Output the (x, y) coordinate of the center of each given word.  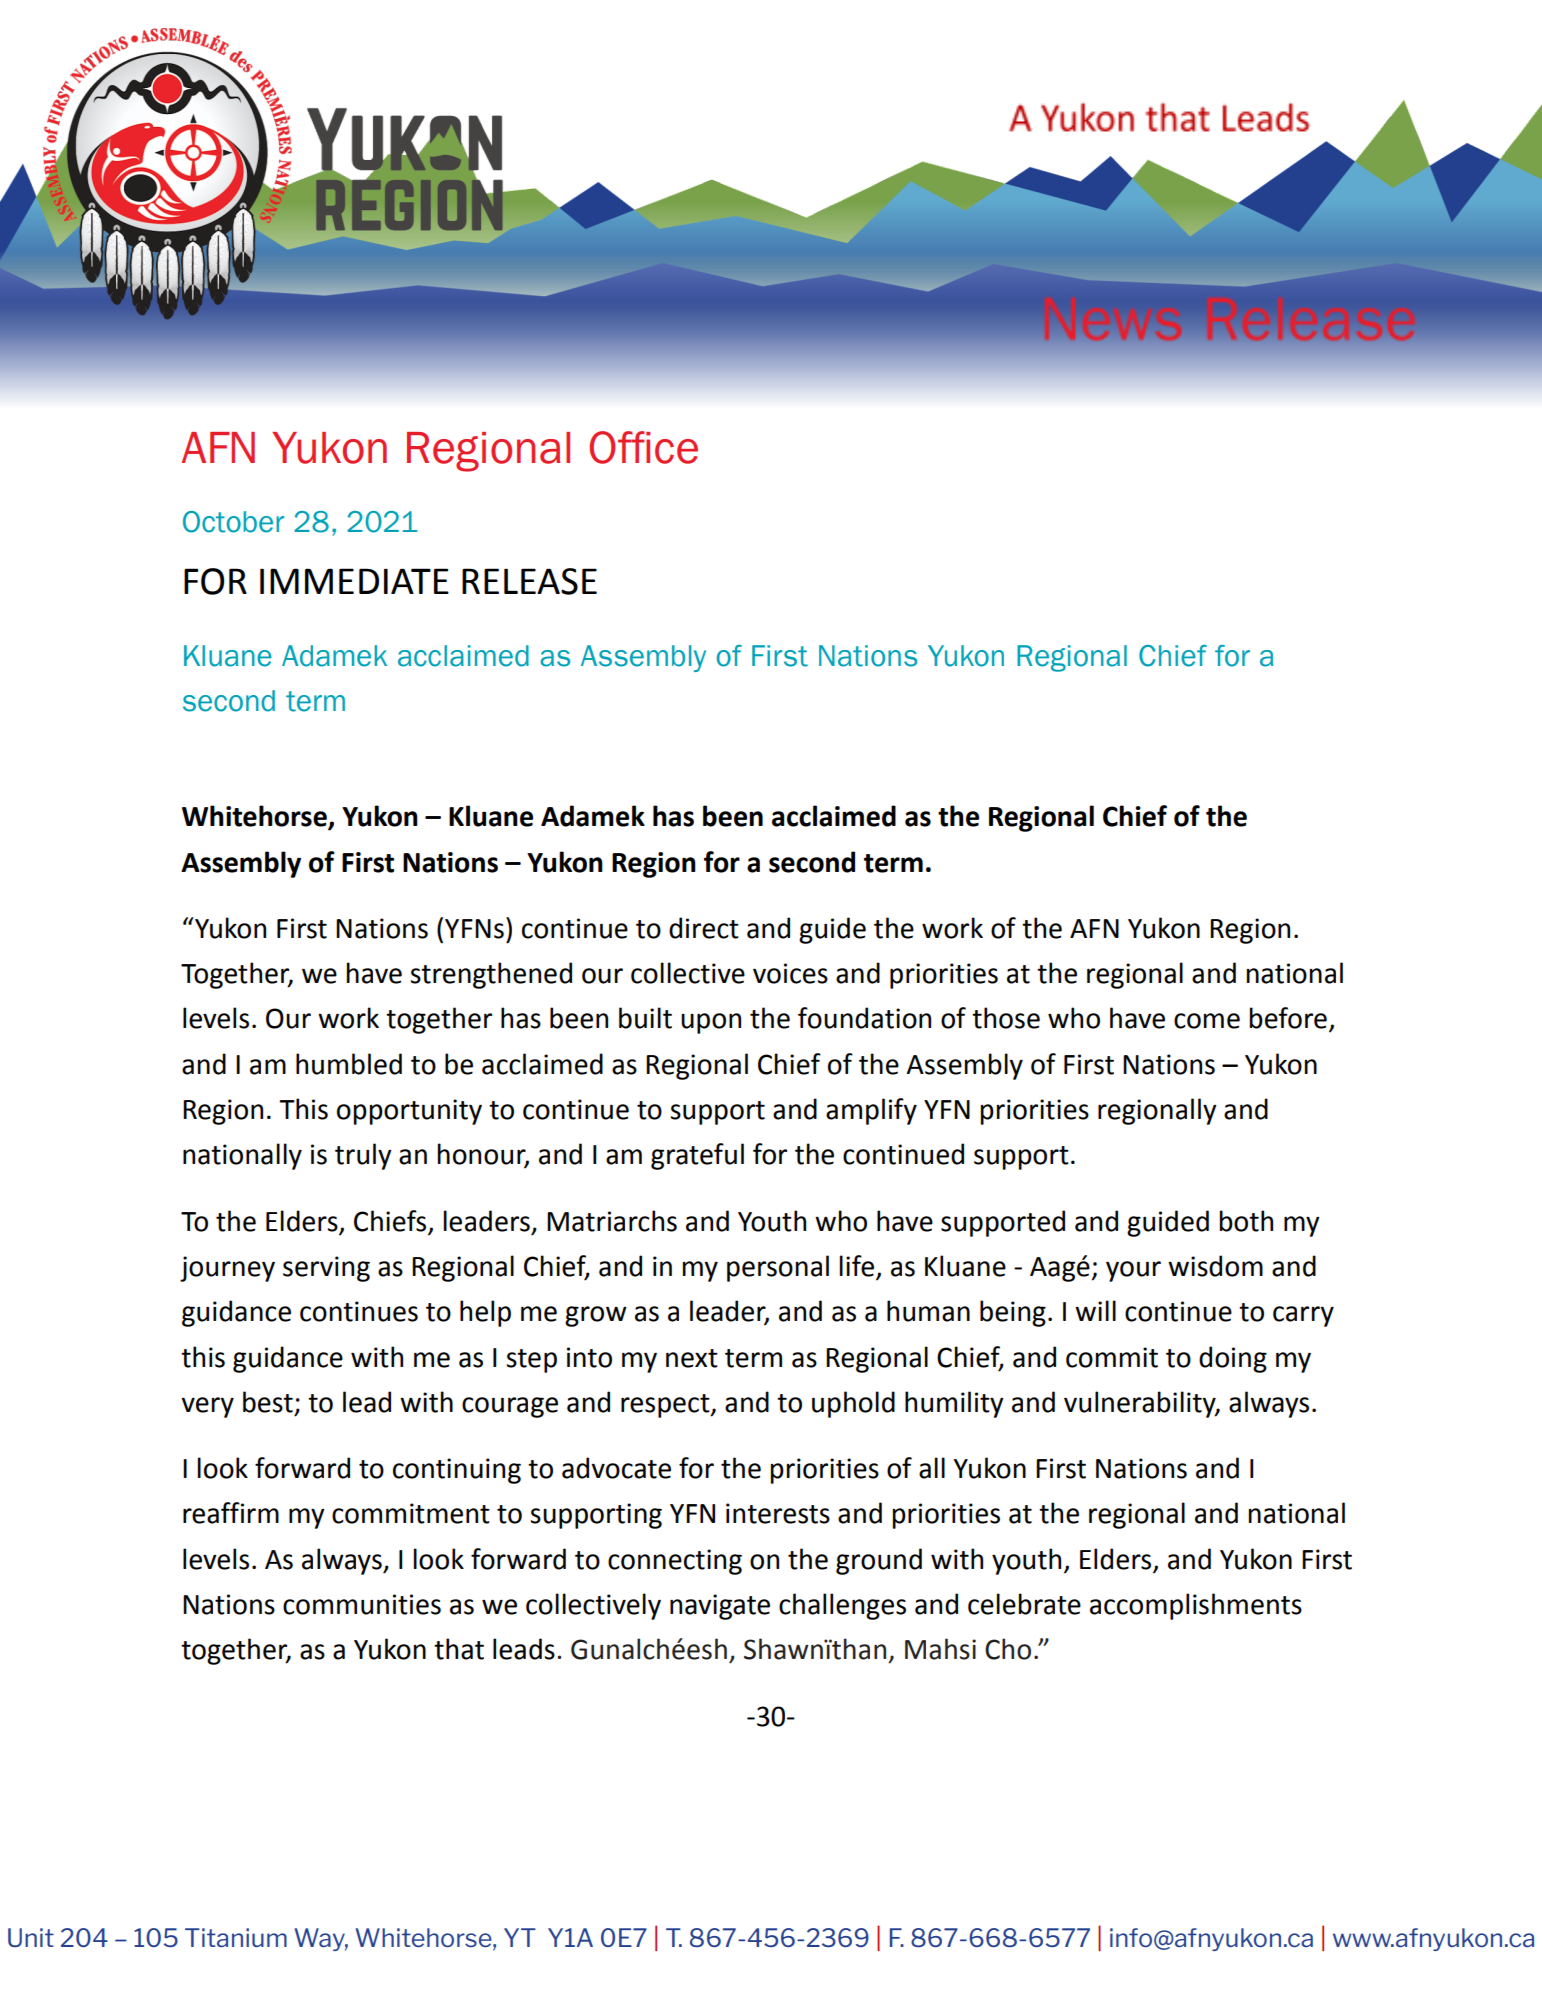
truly (363, 1156)
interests (778, 1513)
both (1246, 1221)
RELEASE (529, 581)
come (1207, 1021)
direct (704, 928)
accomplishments (1196, 1606)
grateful (697, 1156)
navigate (720, 1607)
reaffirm (231, 1513)
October (233, 522)
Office (643, 447)
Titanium (236, 1937)
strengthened (491, 975)
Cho (1008, 1649)
